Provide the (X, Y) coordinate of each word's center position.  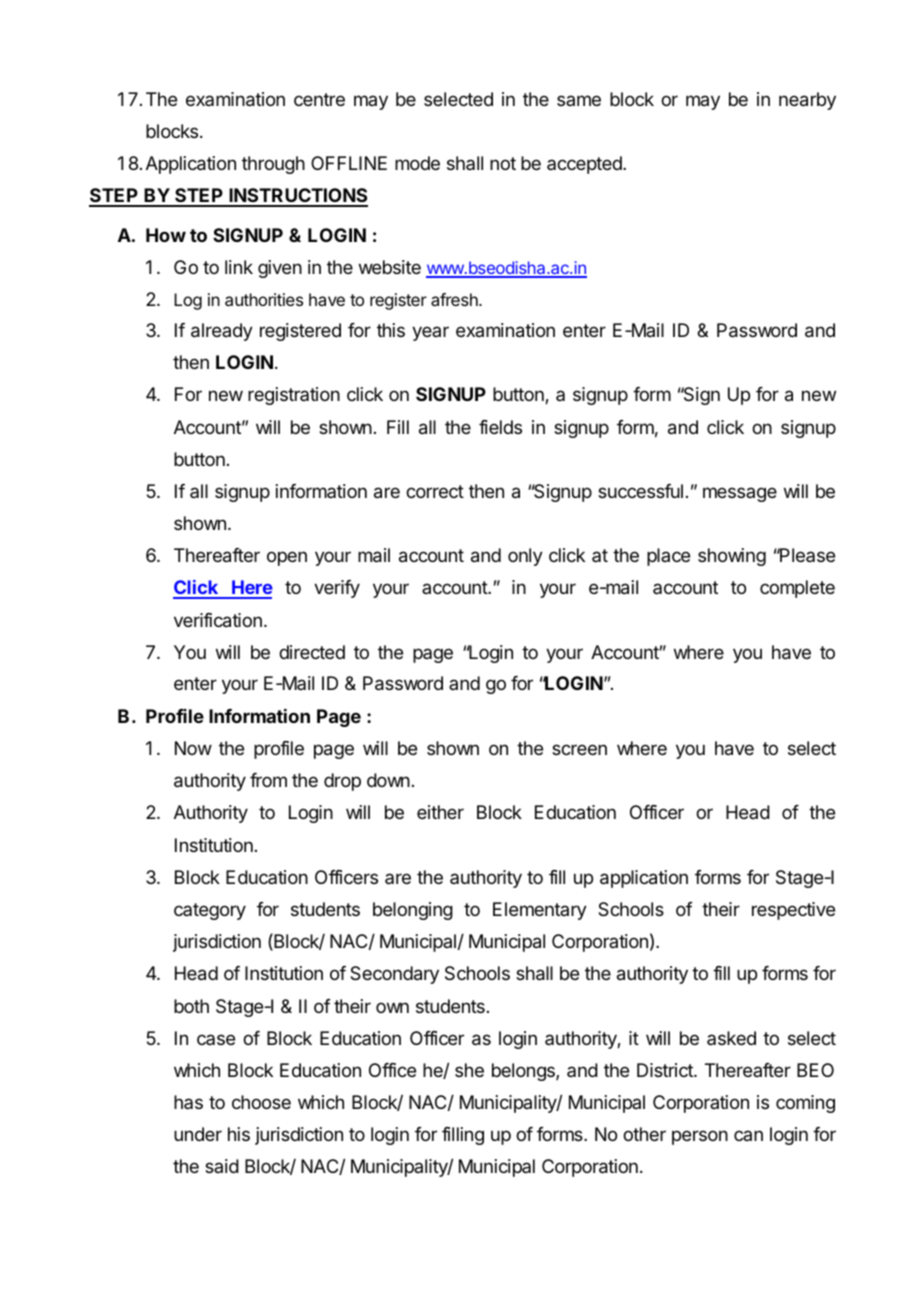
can (748, 1135)
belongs (524, 1072)
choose (261, 1102)
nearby (807, 101)
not (503, 163)
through (273, 165)
